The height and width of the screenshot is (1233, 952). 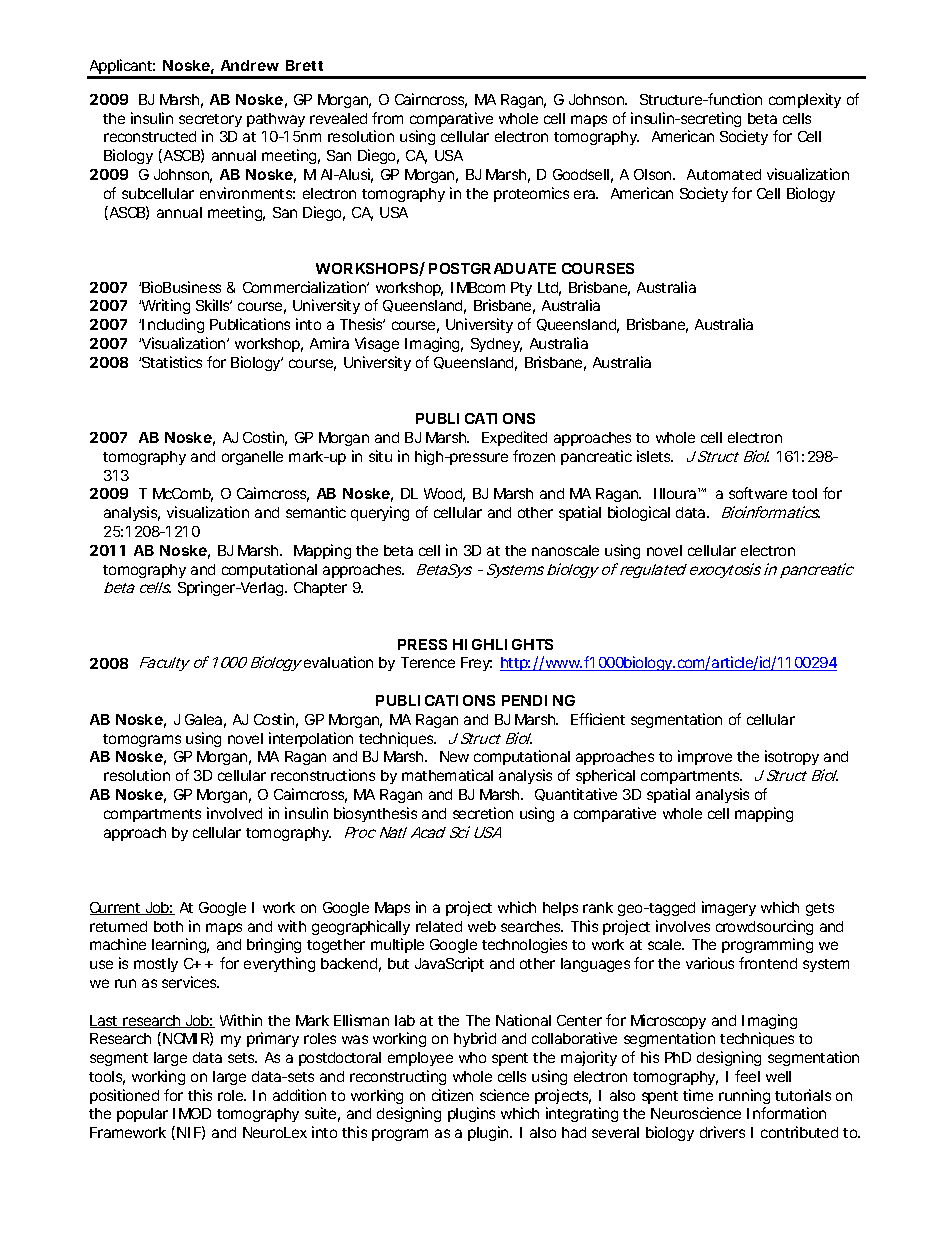 What do you see at coordinates (805, 100) in the screenshot?
I see `complexity` at bounding box center [805, 100].
